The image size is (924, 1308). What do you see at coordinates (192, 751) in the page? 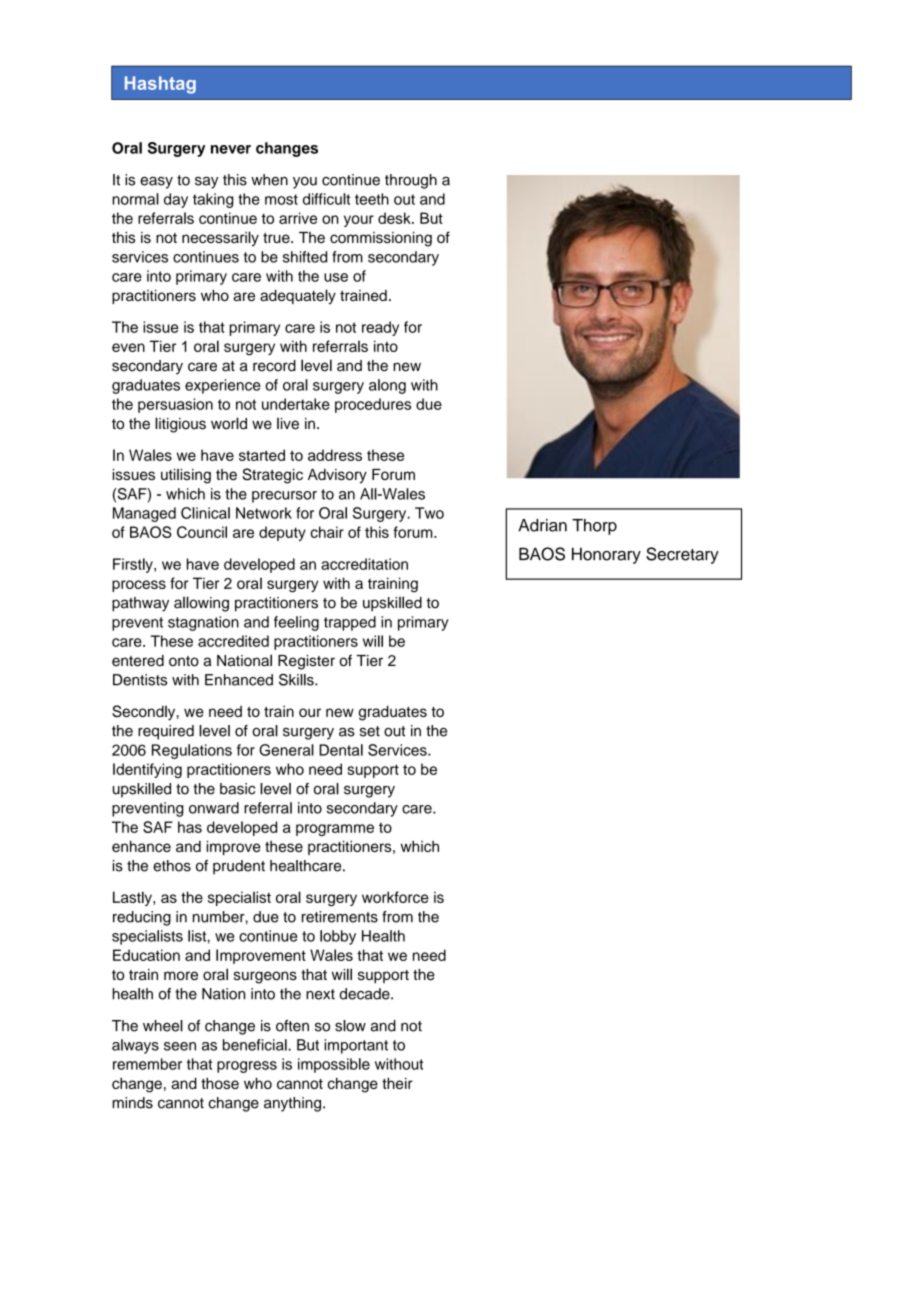
I see `Regulations` at bounding box center [192, 751].
